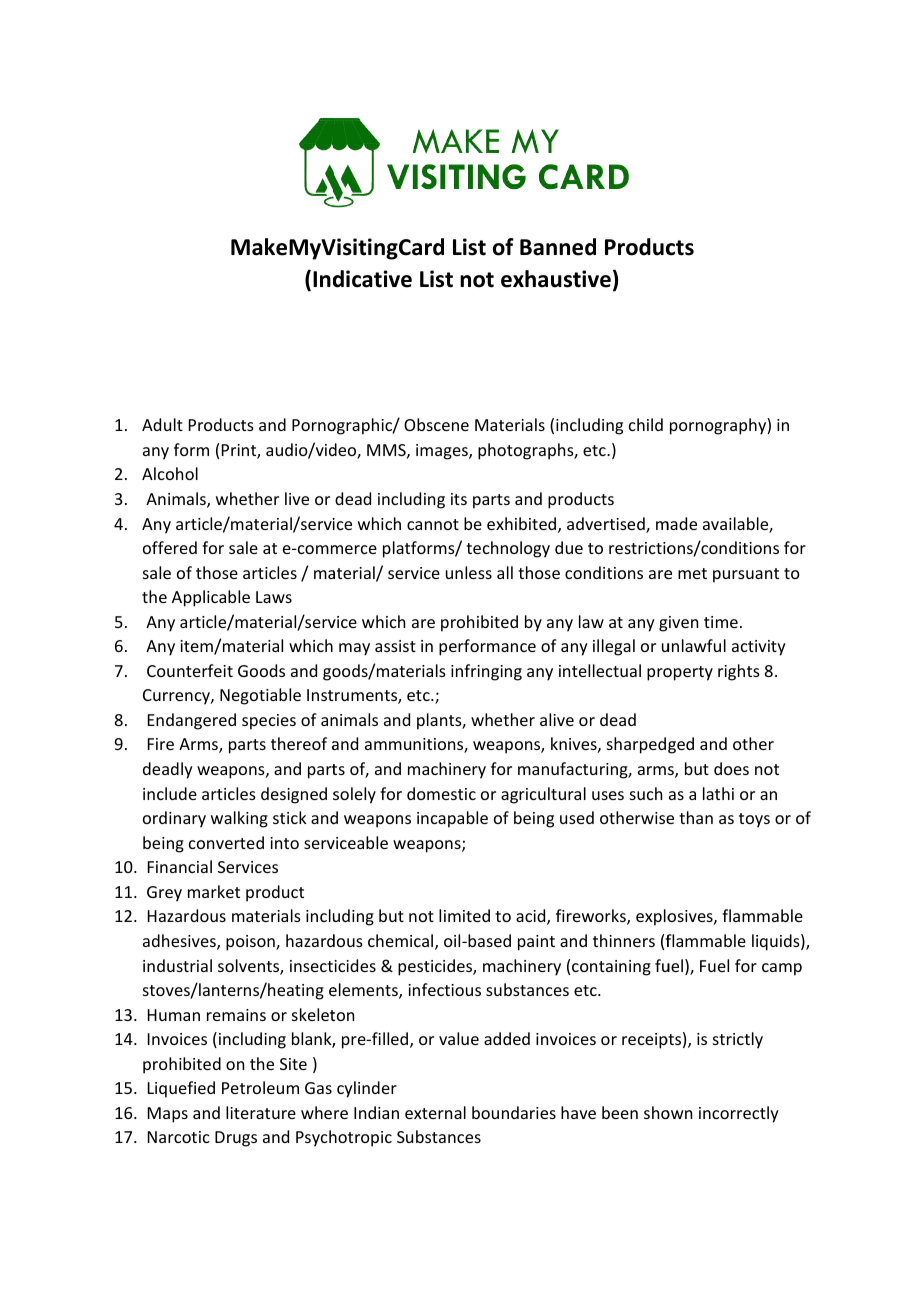 Image resolution: width=924 pixels, height=1308 pixels. I want to click on Counterfeit, so click(190, 670).
